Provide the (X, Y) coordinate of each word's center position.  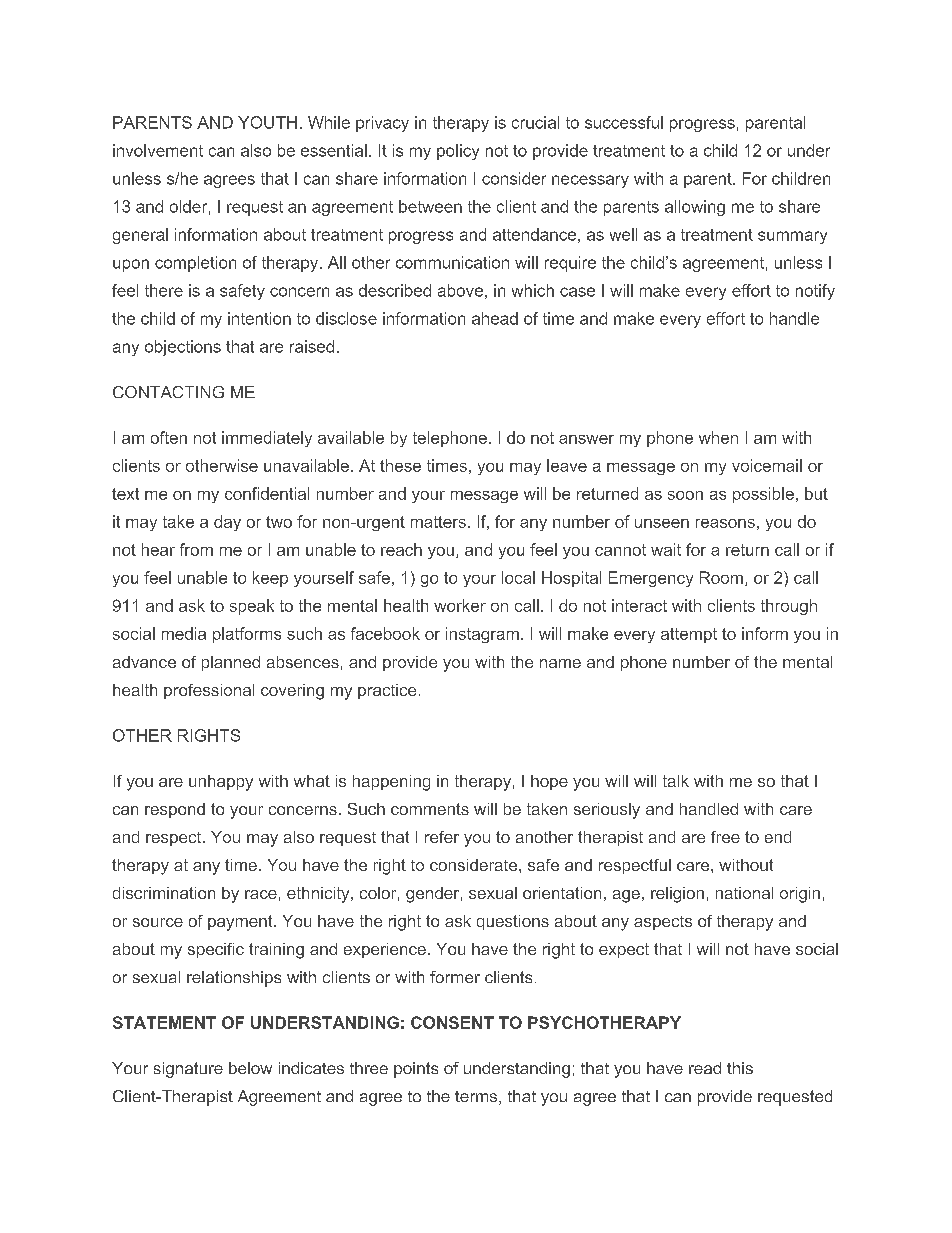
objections (183, 348)
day (227, 523)
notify (815, 292)
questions (513, 922)
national (744, 893)
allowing (695, 208)
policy (458, 152)
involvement (158, 150)
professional (209, 691)
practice (387, 691)
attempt (689, 635)
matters (438, 522)
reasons (725, 523)
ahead (495, 318)
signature (188, 1070)
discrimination (164, 893)
